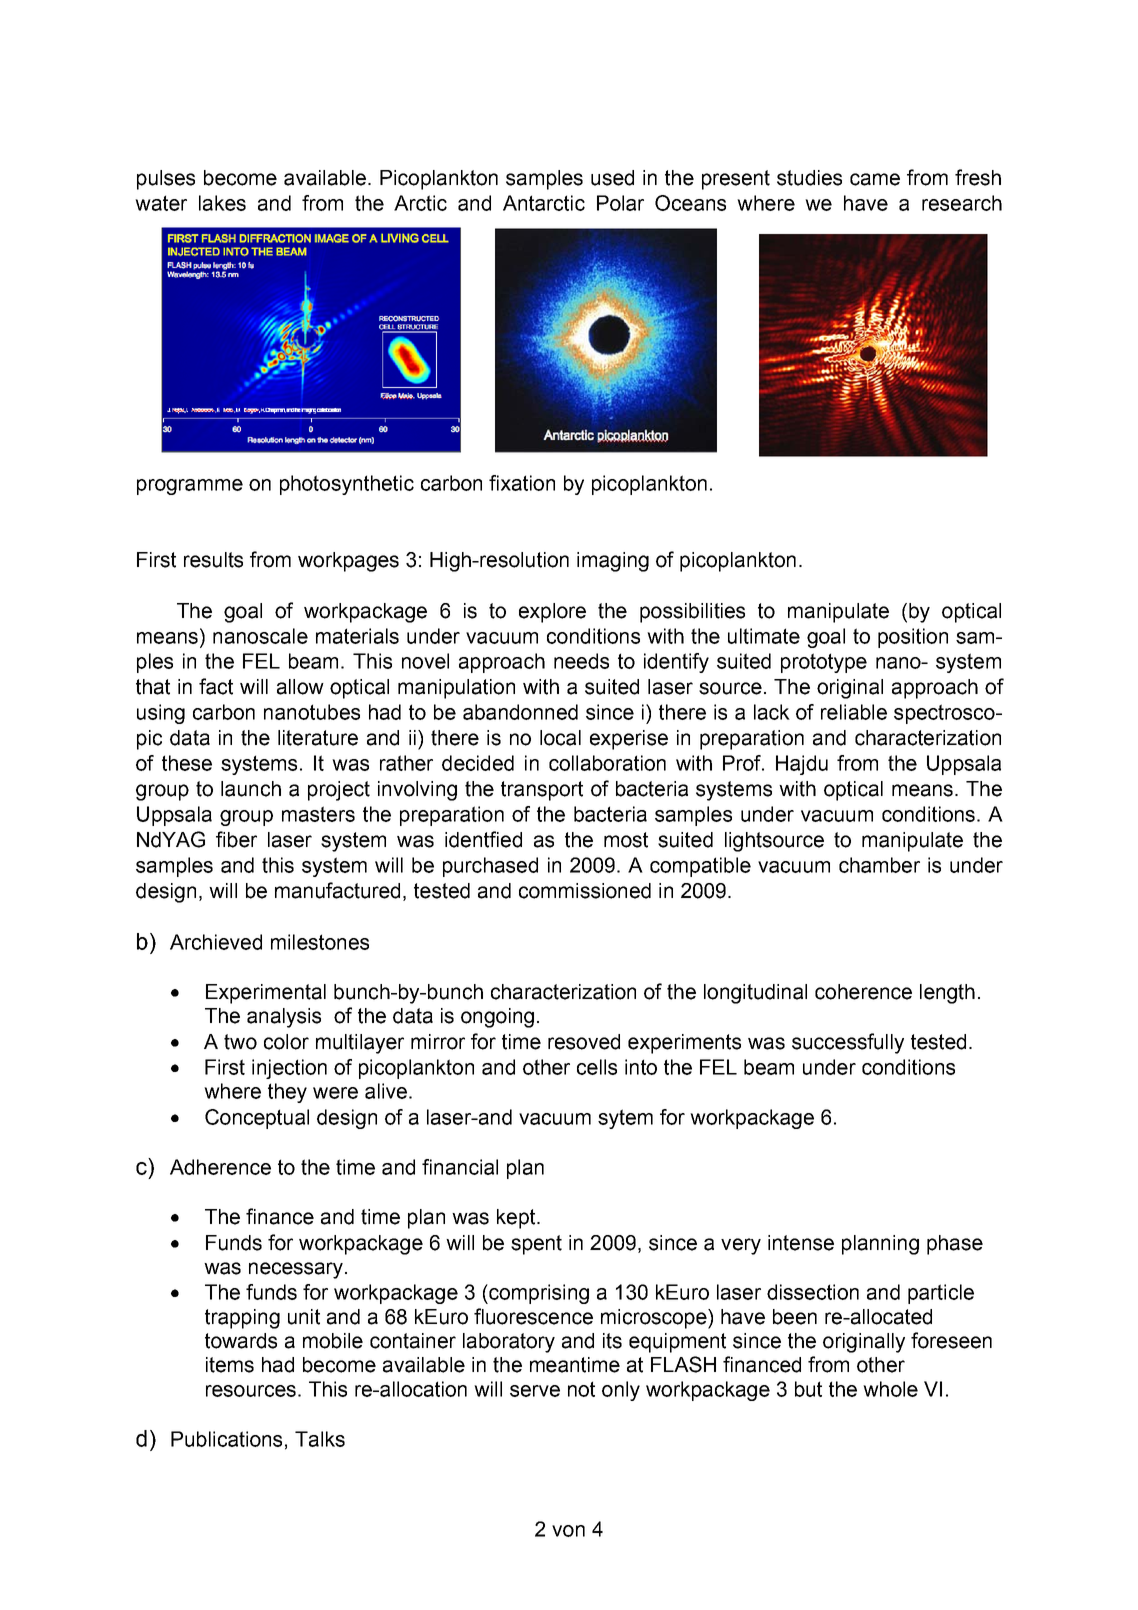  What do you see at coordinates (879, 865) in the page?
I see `chamber` at bounding box center [879, 865].
